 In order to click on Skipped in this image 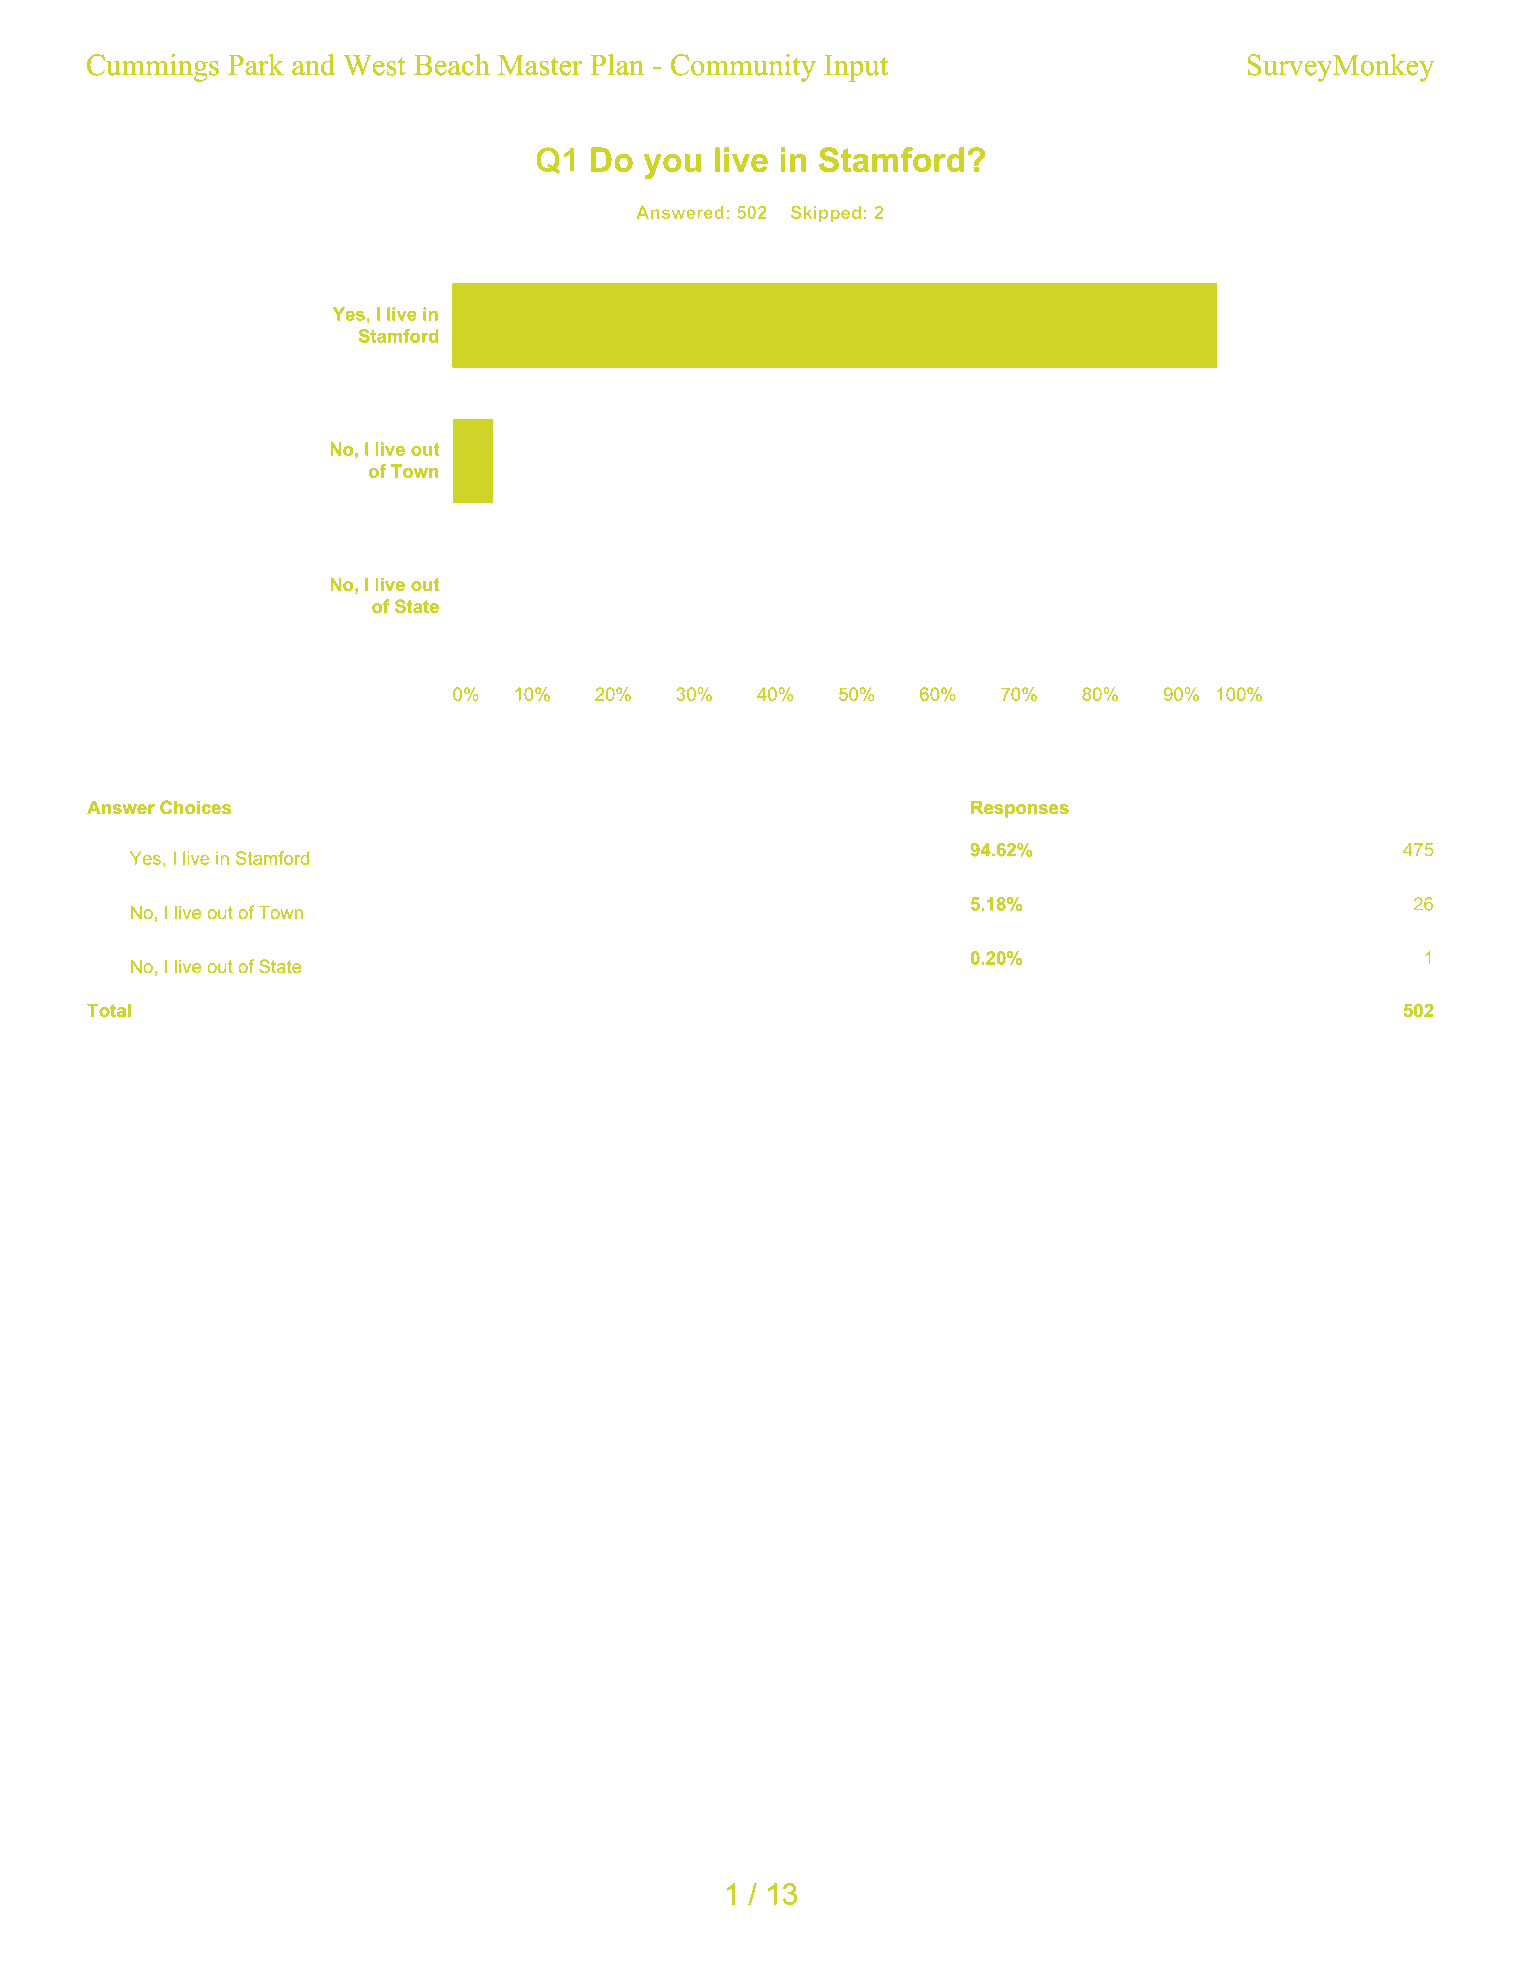, I will do `click(826, 214)`.
